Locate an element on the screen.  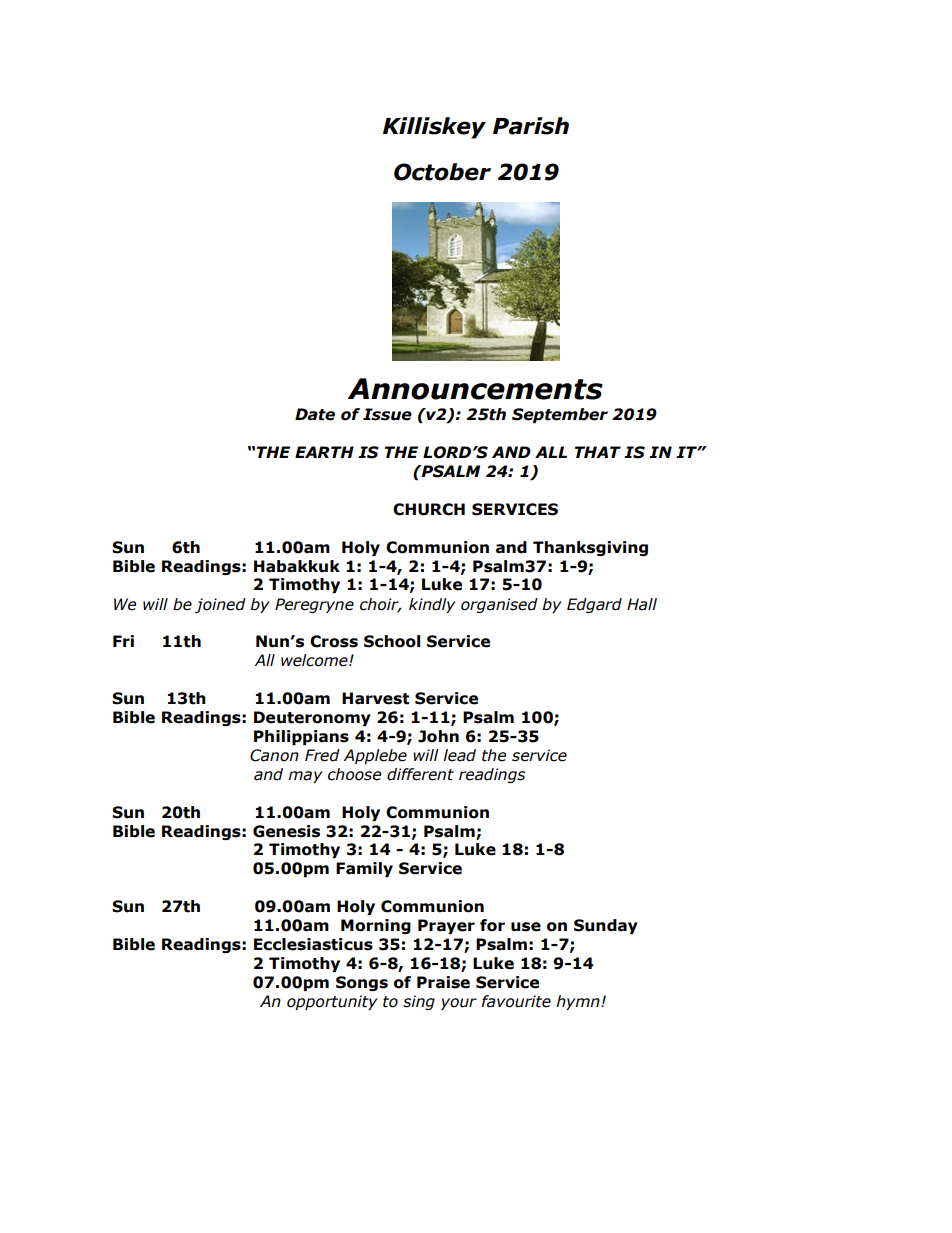
October is located at coordinates (442, 172).
